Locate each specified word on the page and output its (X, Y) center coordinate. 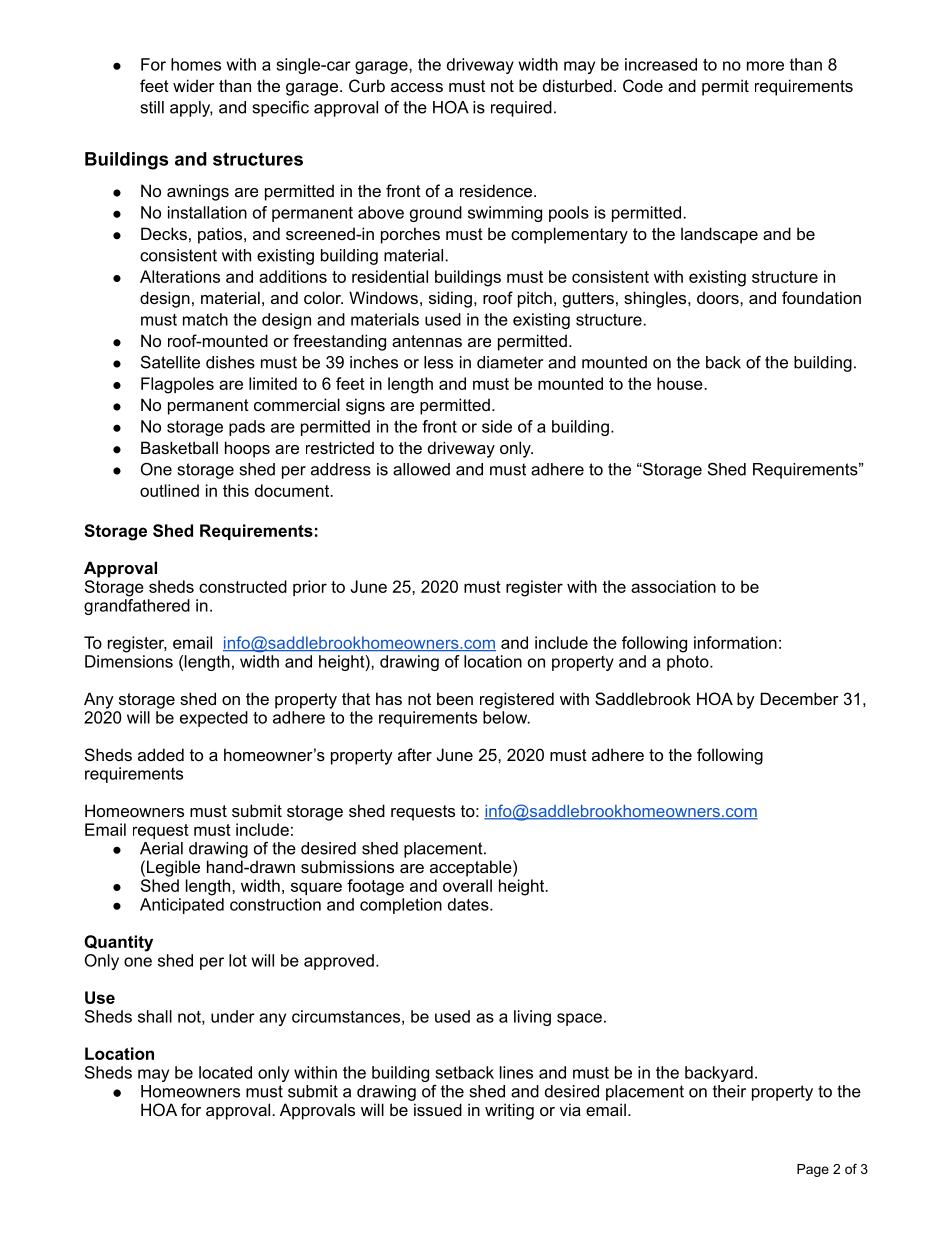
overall (467, 885)
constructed (243, 586)
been (455, 698)
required (521, 109)
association (673, 586)
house (681, 383)
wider (194, 85)
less (438, 362)
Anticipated (182, 906)
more (765, 66)
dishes (230, 362)
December (800, 698)
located (225, 1072)
